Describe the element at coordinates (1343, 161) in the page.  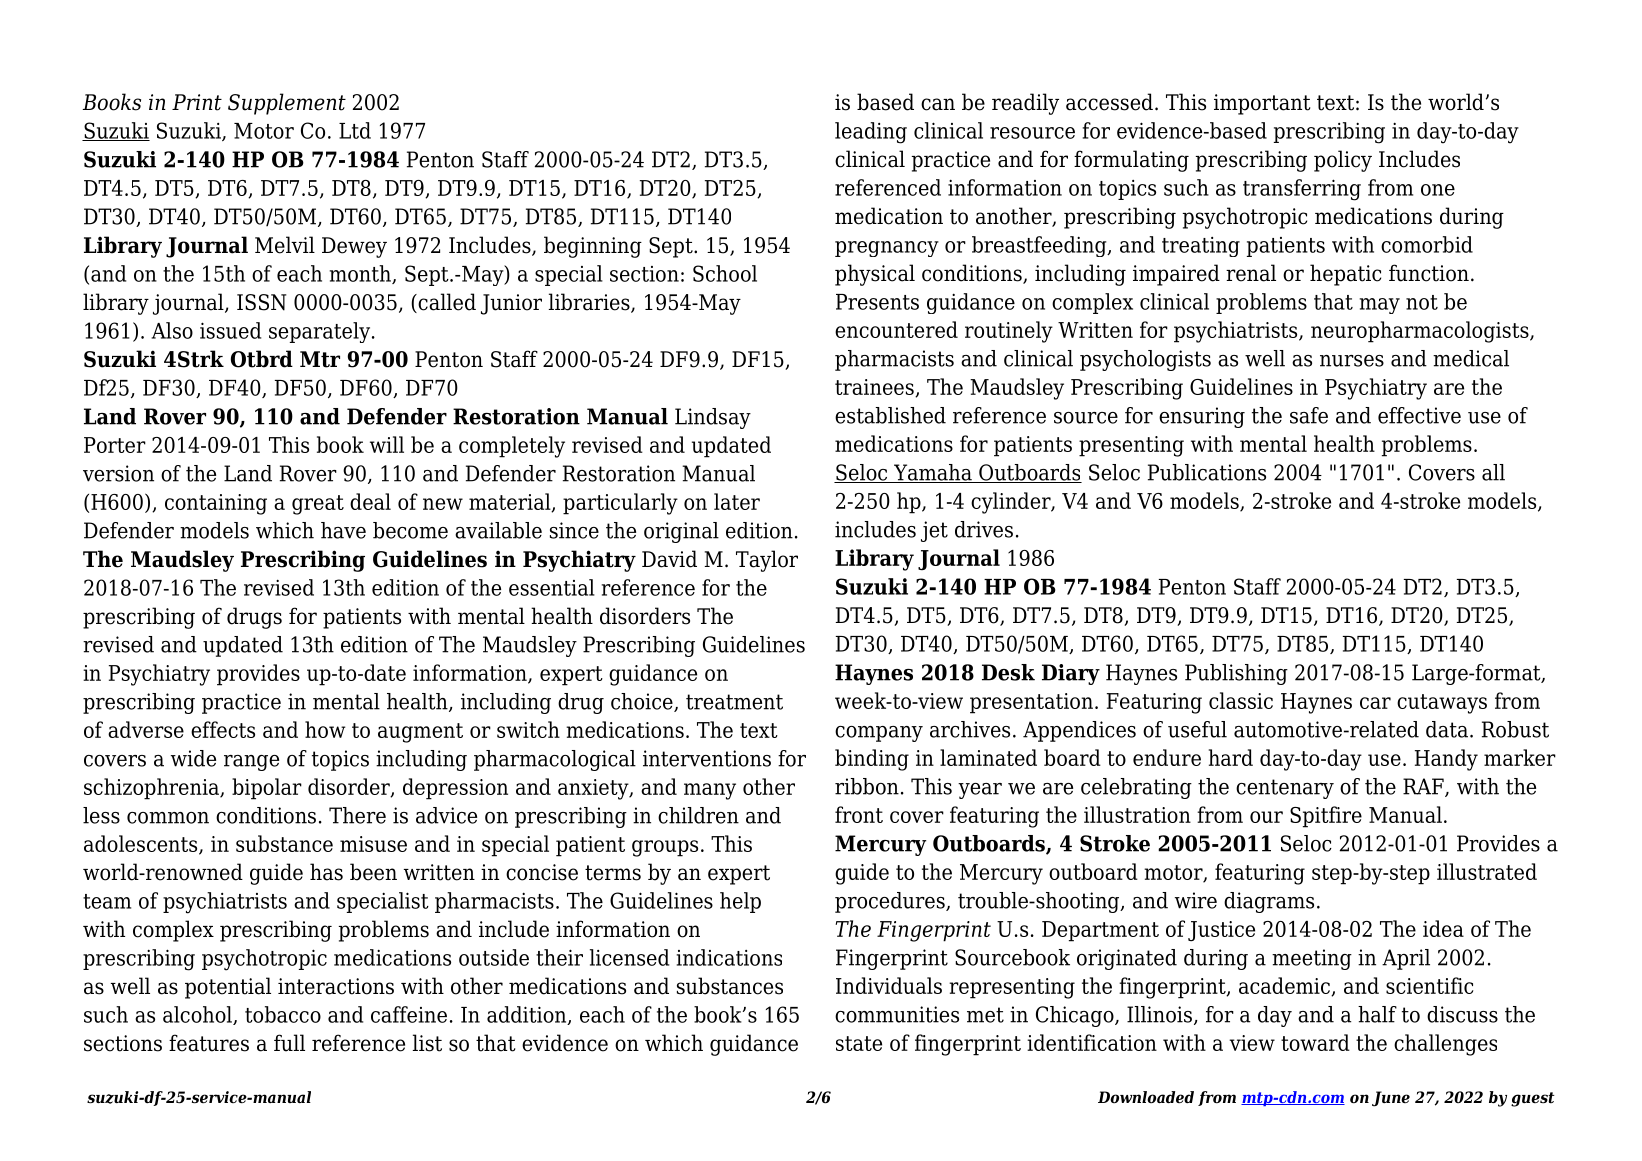
I see `policy` at that location.
